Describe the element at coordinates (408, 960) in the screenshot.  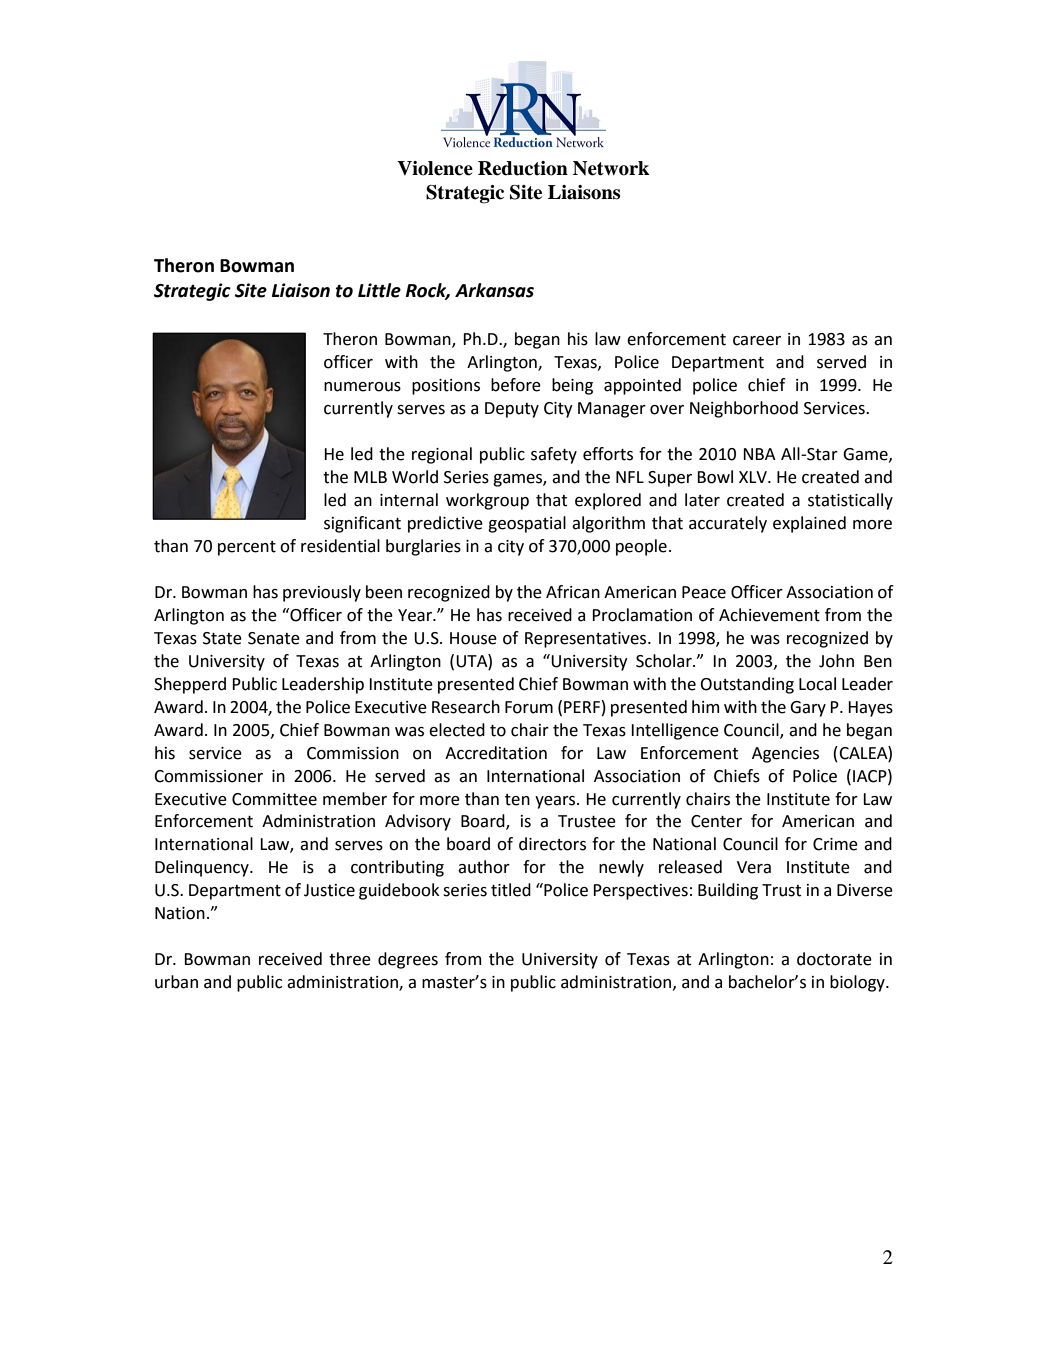
I see `degrees` at that location.
